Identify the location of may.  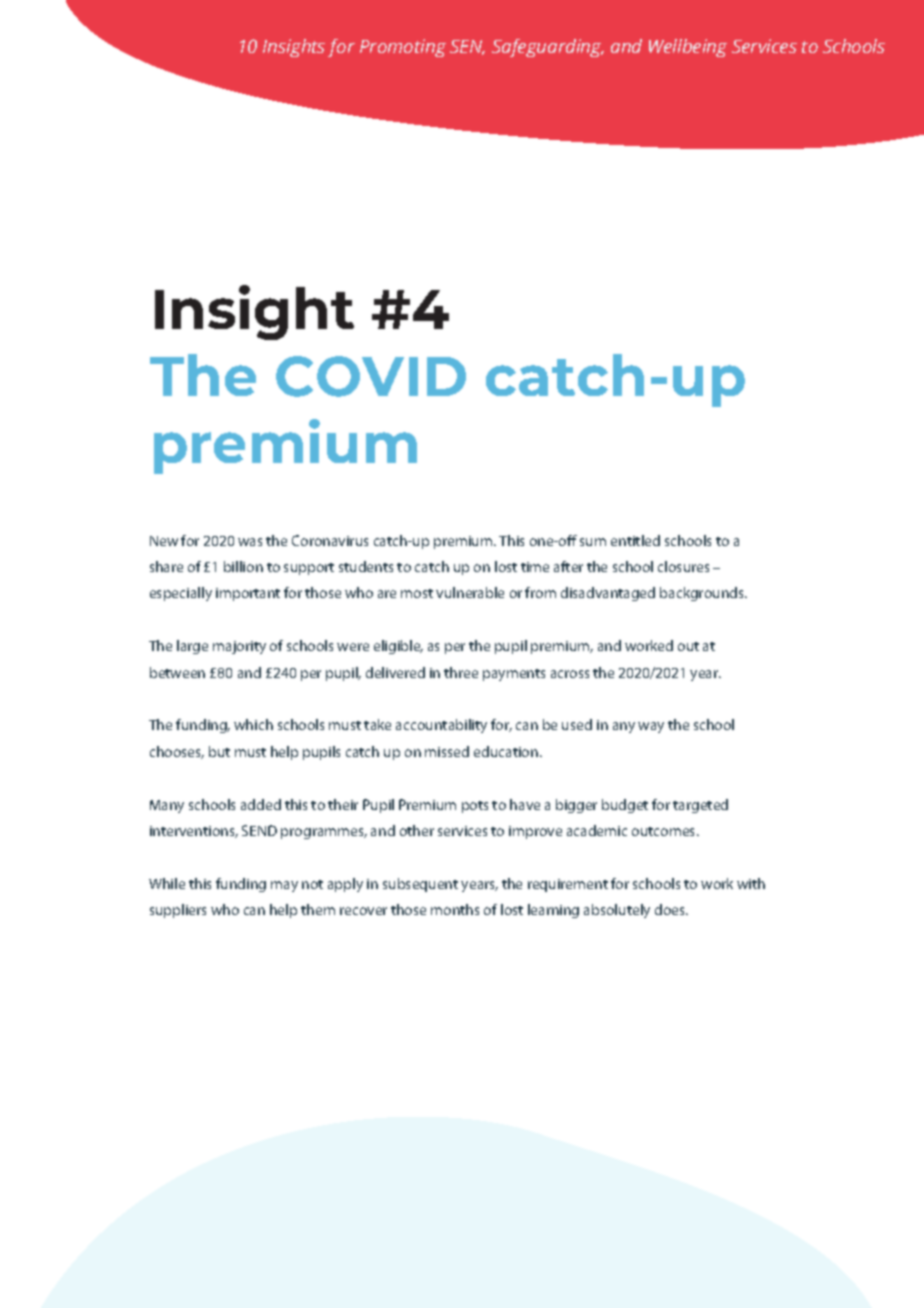
(284, 886).
